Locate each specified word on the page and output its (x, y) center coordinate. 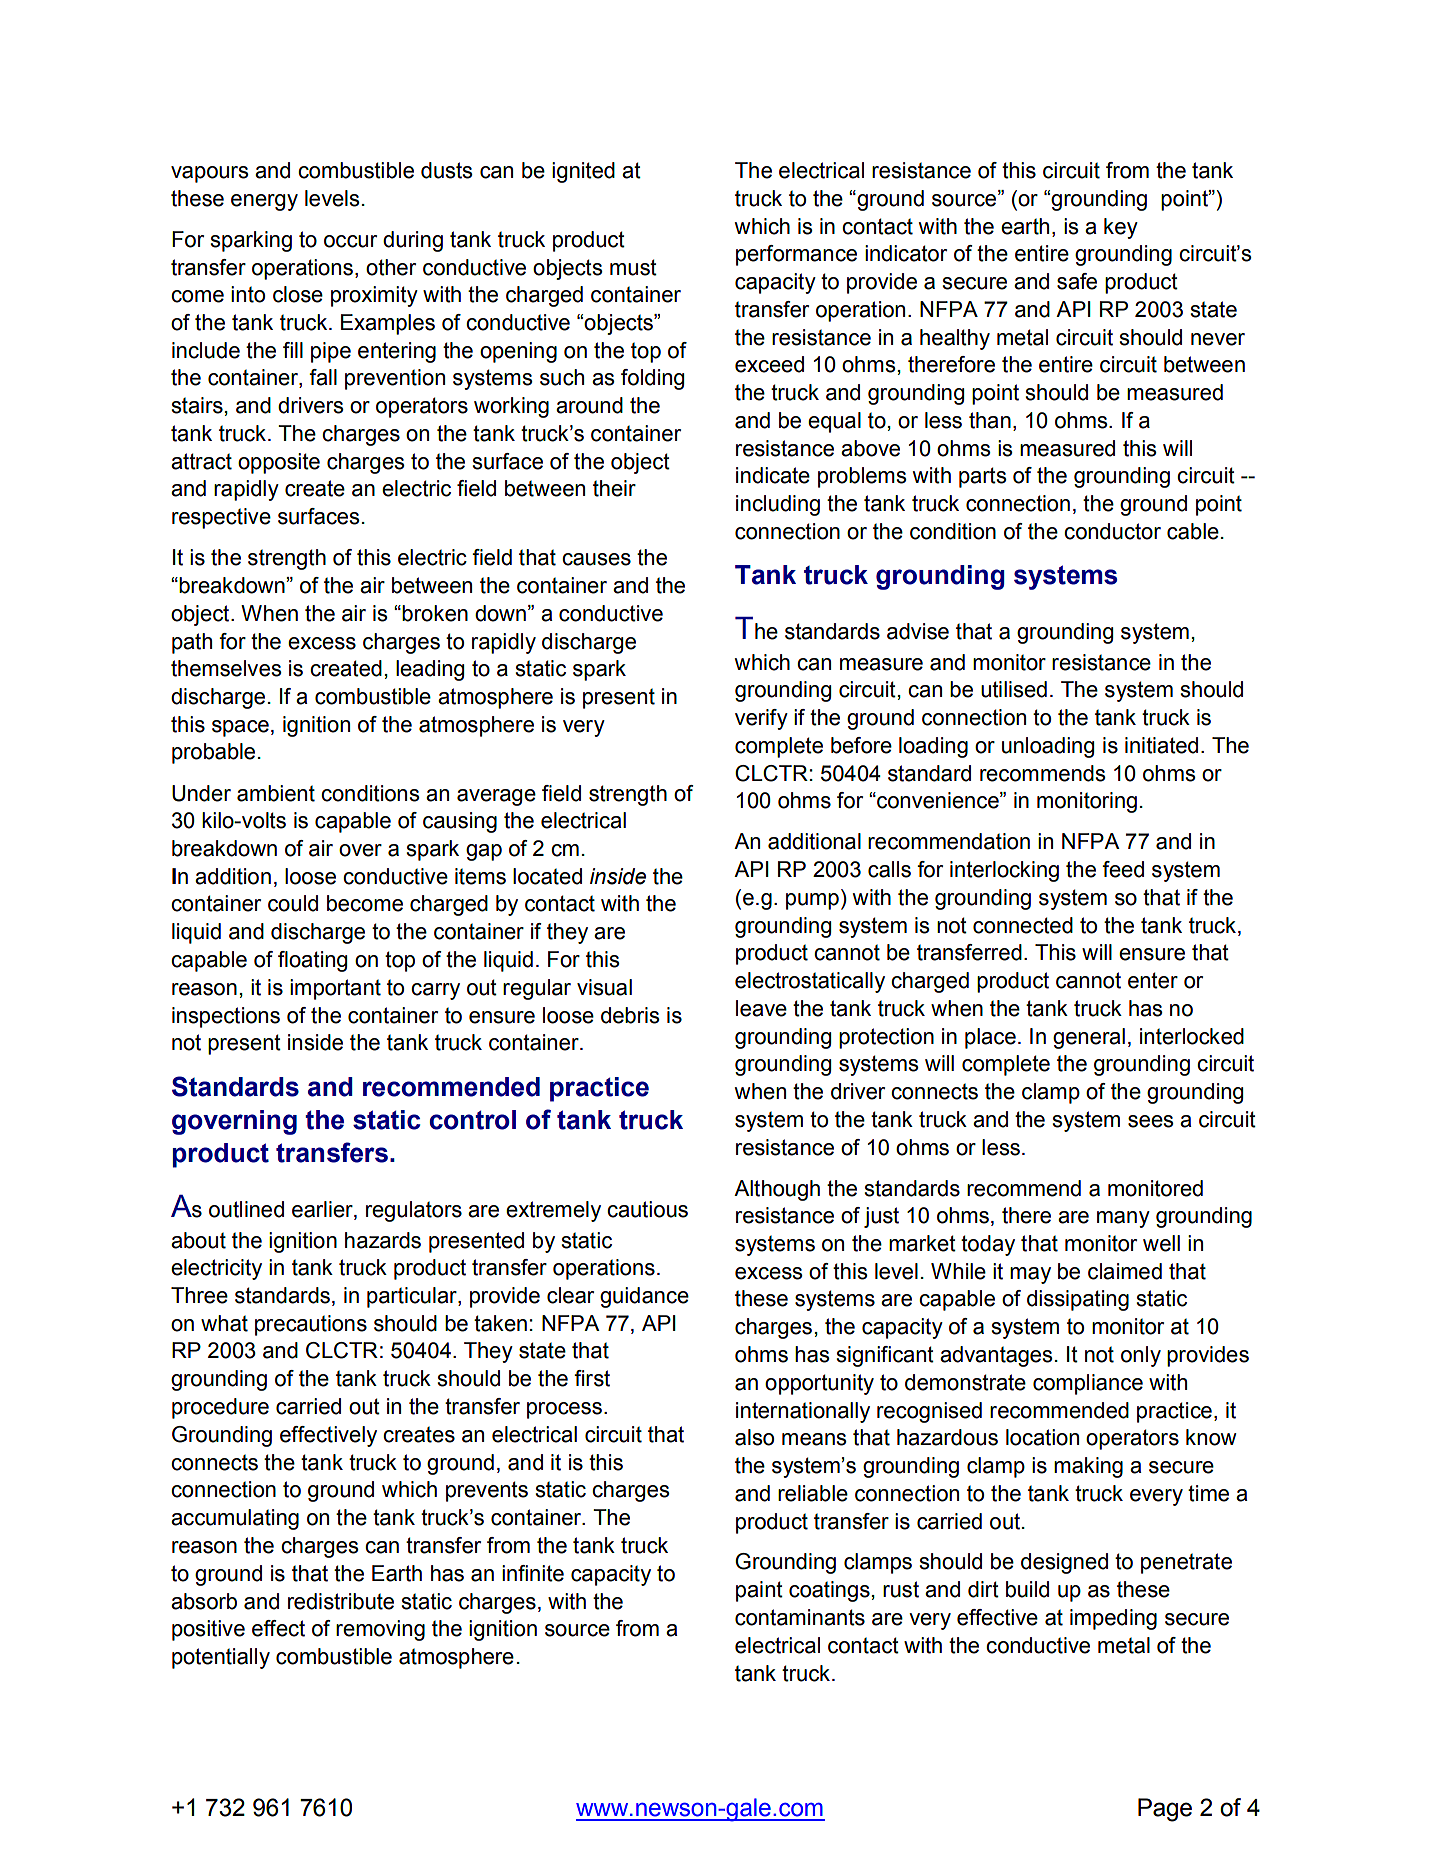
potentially (221, 1658)
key (1121, 228)
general (1089, 1038)
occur (350, 241)
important (335, 989)
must (633, 267)
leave (761, 1008)
